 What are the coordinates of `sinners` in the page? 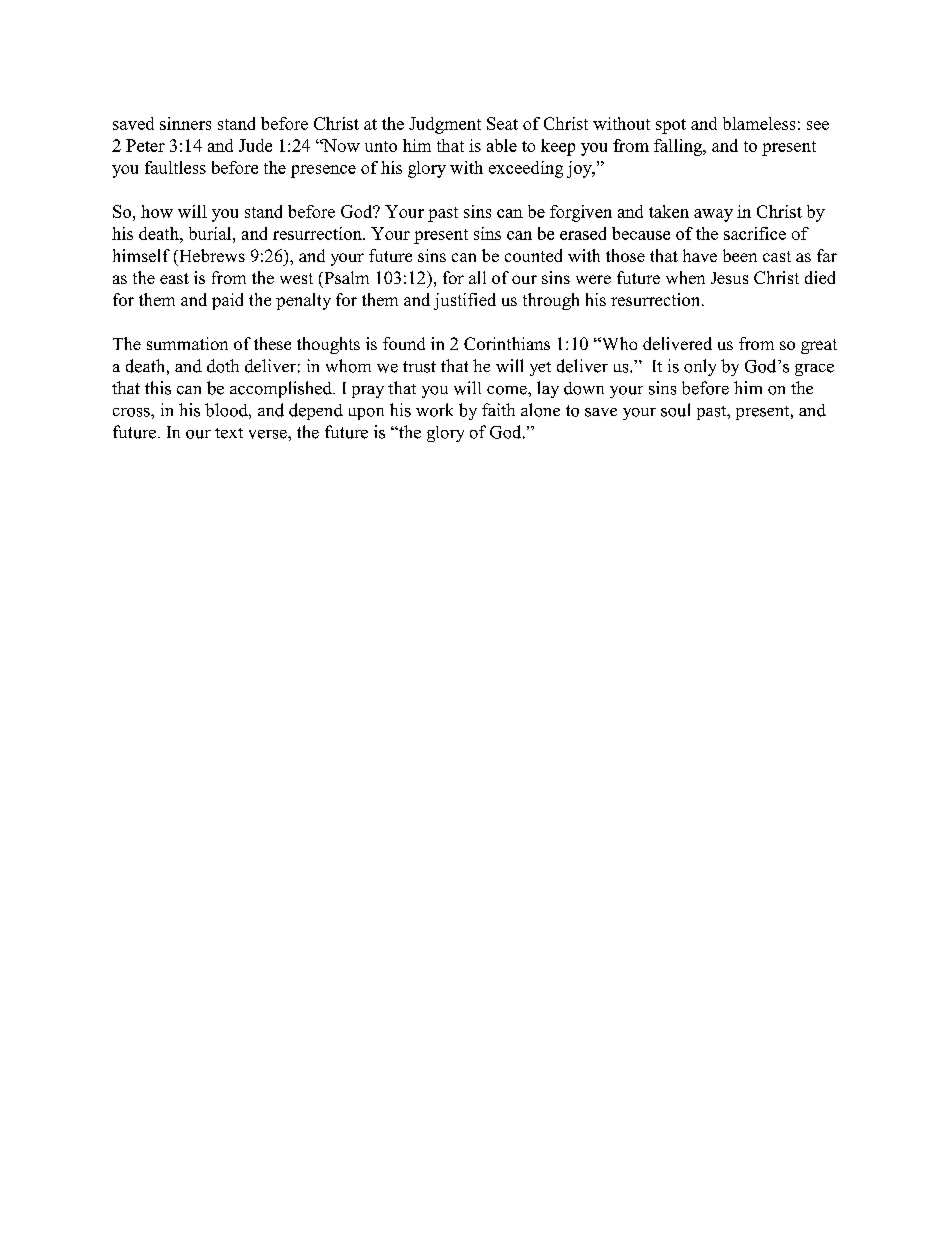 It's located at (185, 123).
